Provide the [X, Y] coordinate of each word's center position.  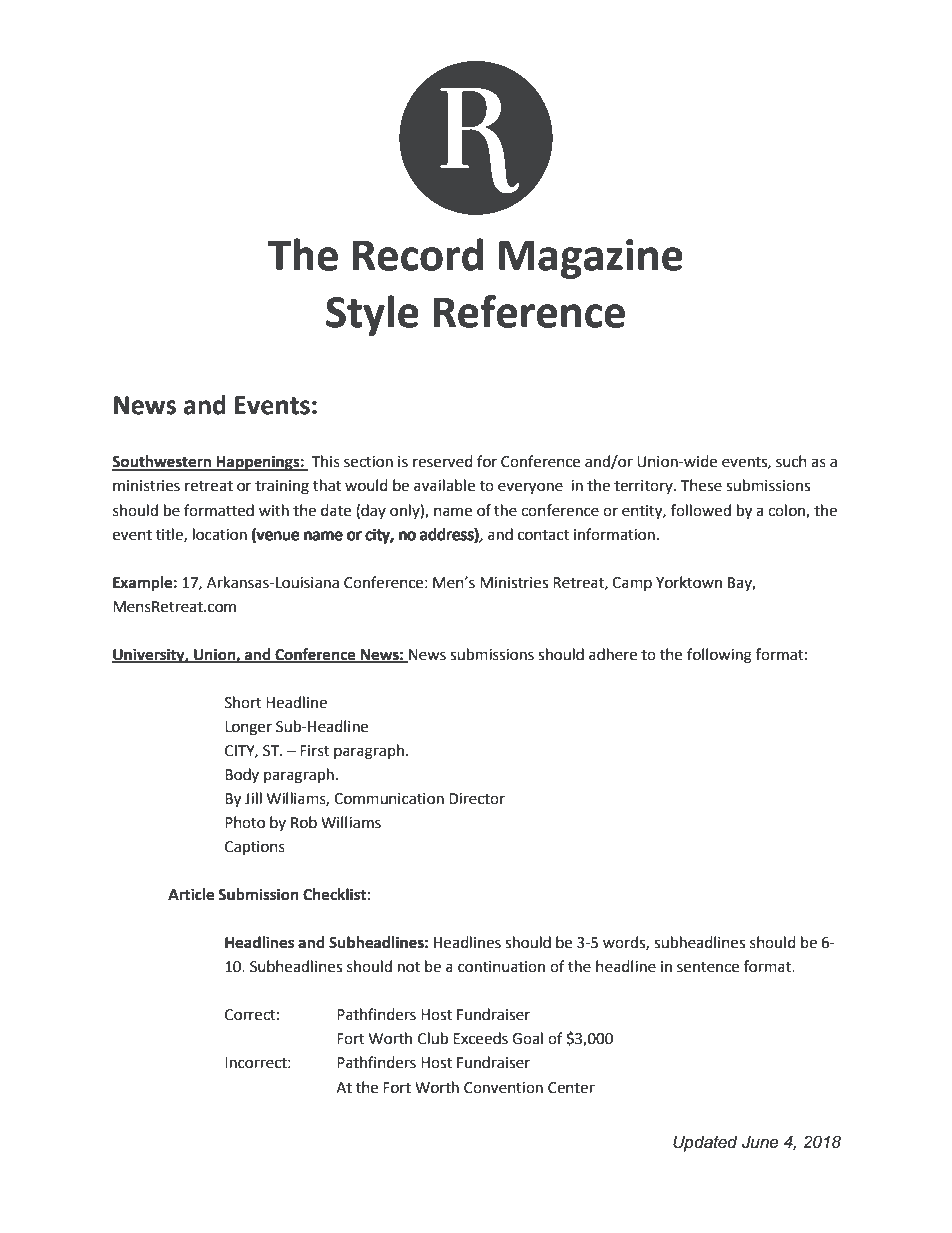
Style [372, 315]
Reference [529, 311]
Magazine [591, 259]
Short [243, 702]
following [719, 656]
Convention [503, 1088]
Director [477, 799]
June [760, 1142]
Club [433, 1038]
